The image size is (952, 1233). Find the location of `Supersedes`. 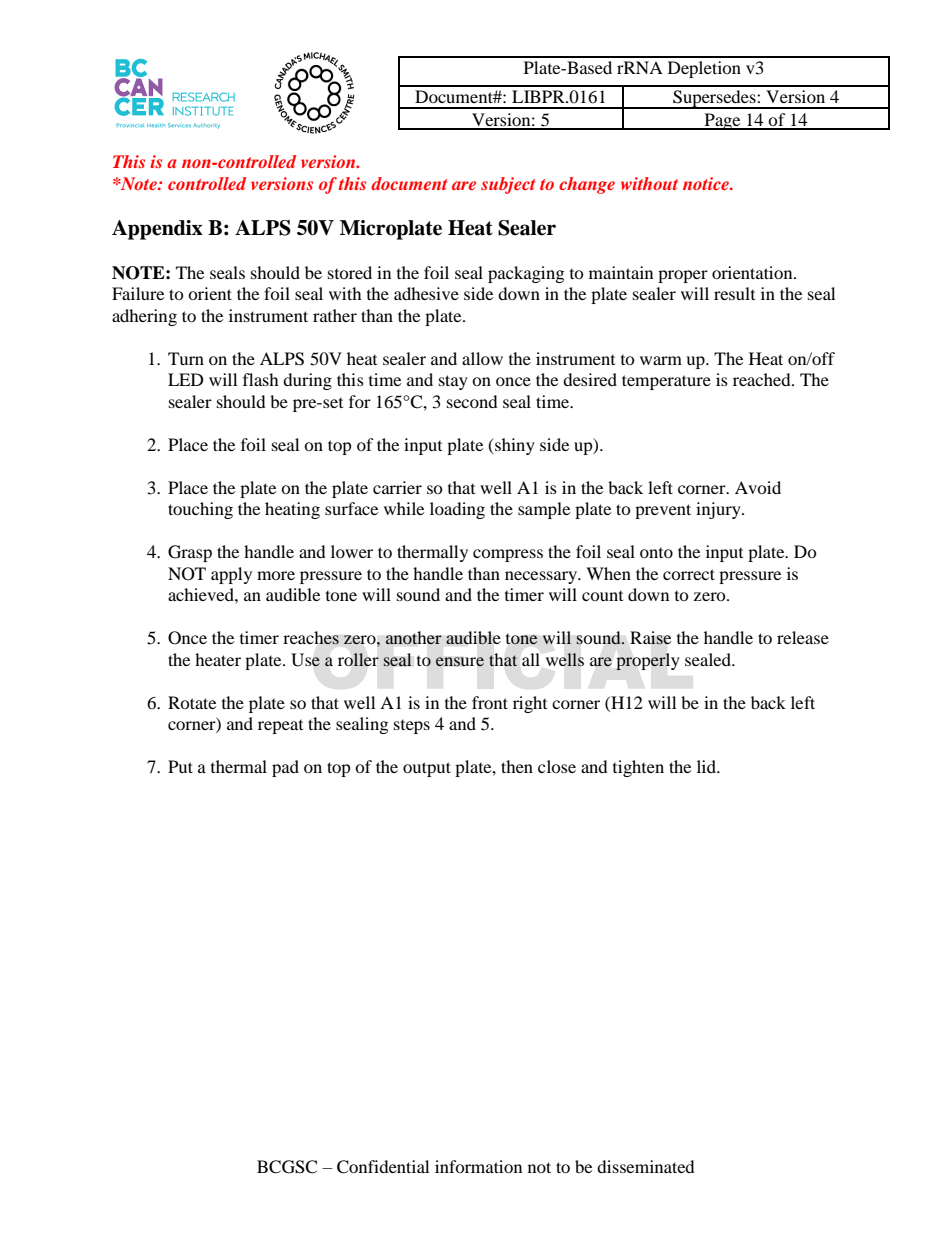

Supersedes is located at coordinates (714, 99).
